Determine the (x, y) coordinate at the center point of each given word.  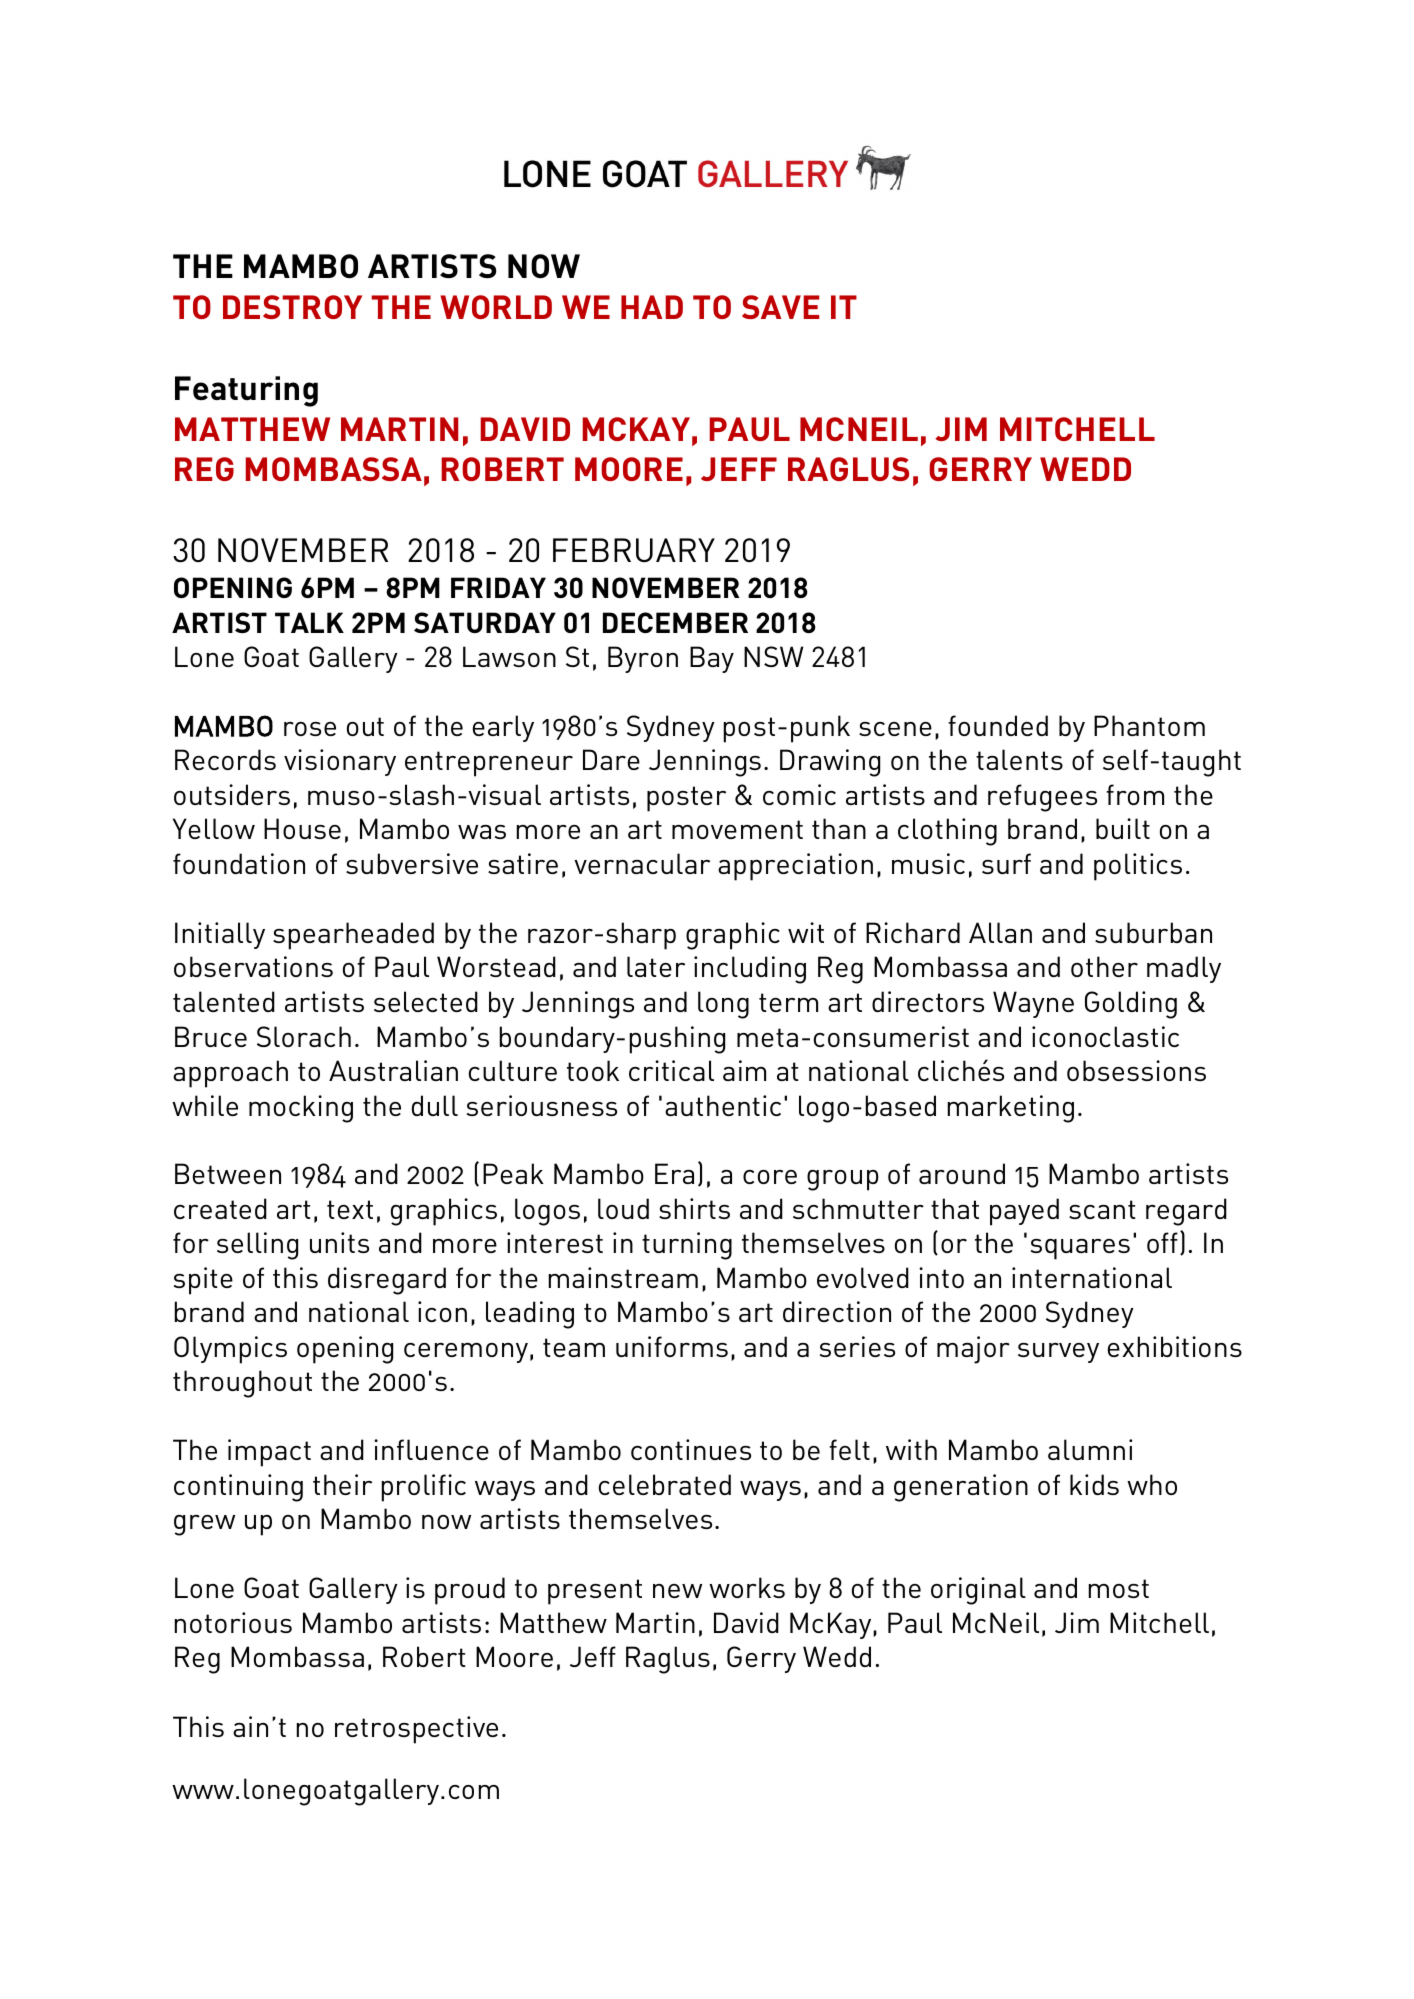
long (723, 1005)
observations (253, 966)
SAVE (780, 307)
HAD (652, 307)
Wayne (1033, 1004)
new (677, 1591)
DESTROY (292, 307)
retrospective (416, 1730)
